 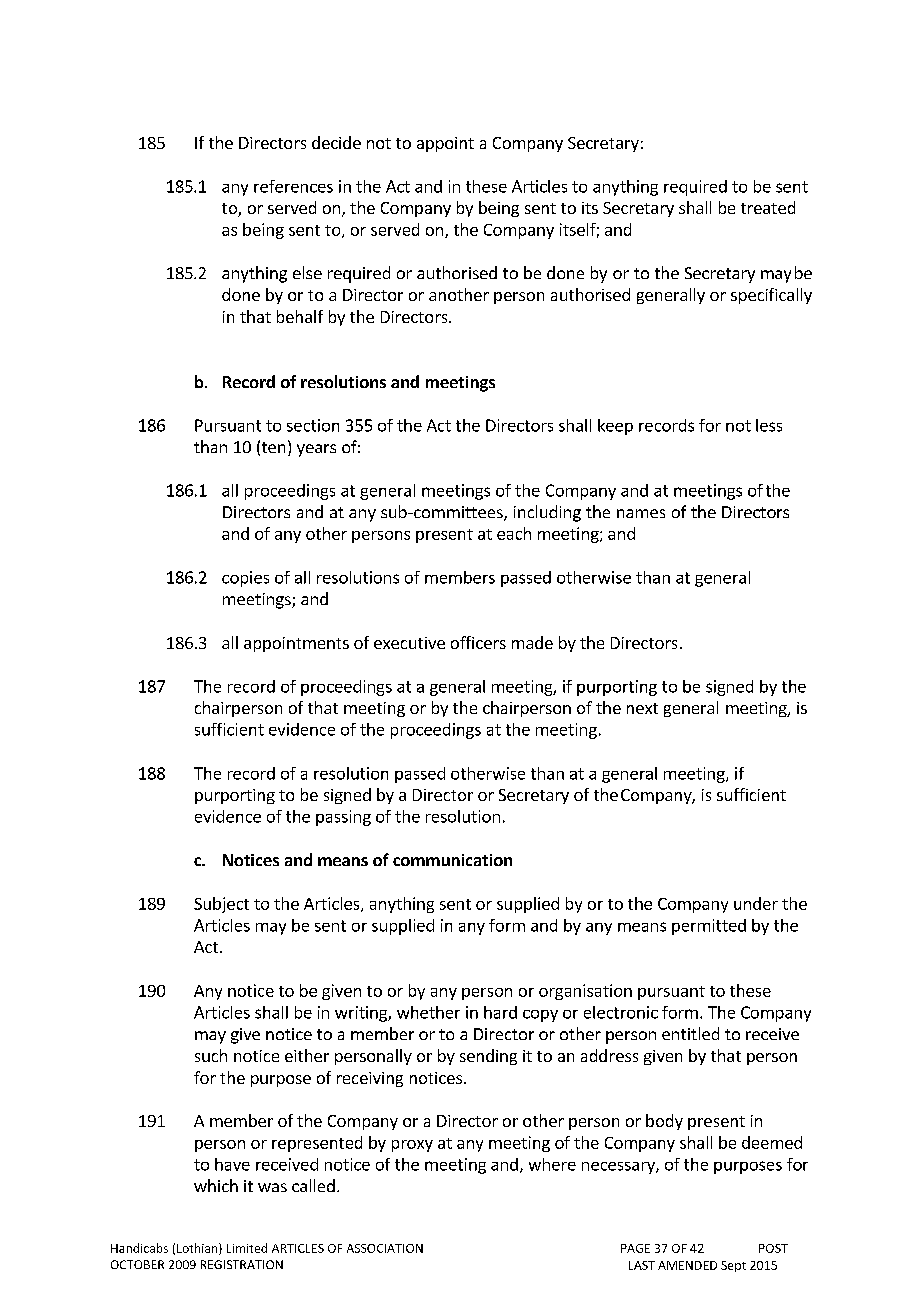 What do you see at coordinates (245, 579) in the screenshot?
I see `copies` at bounding box center [245, 579].
